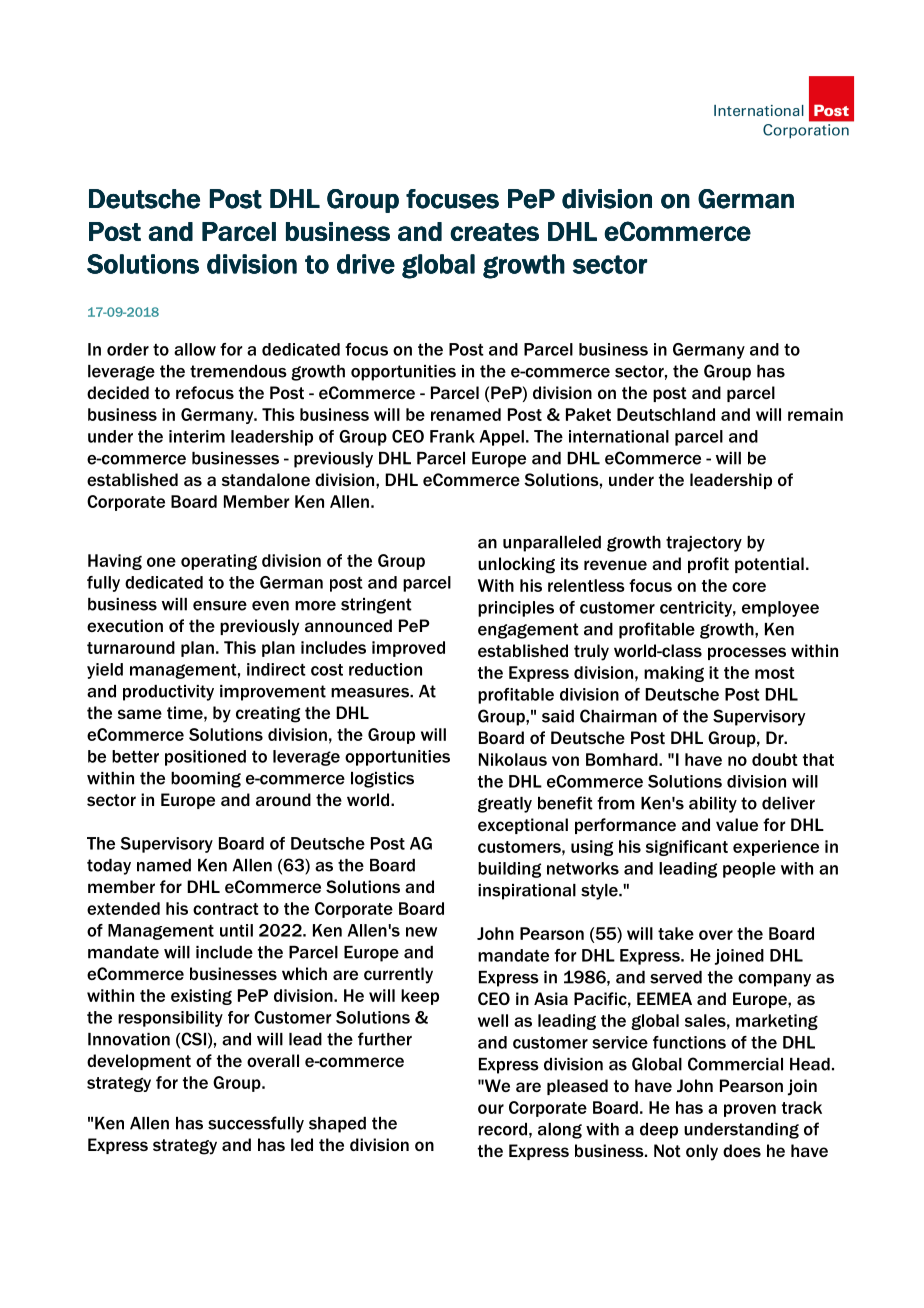 This image has width=924, height=1308. What do you see at coordinates (226, 909) in the image?
I see `contract` at bounding box center [226, 909].
